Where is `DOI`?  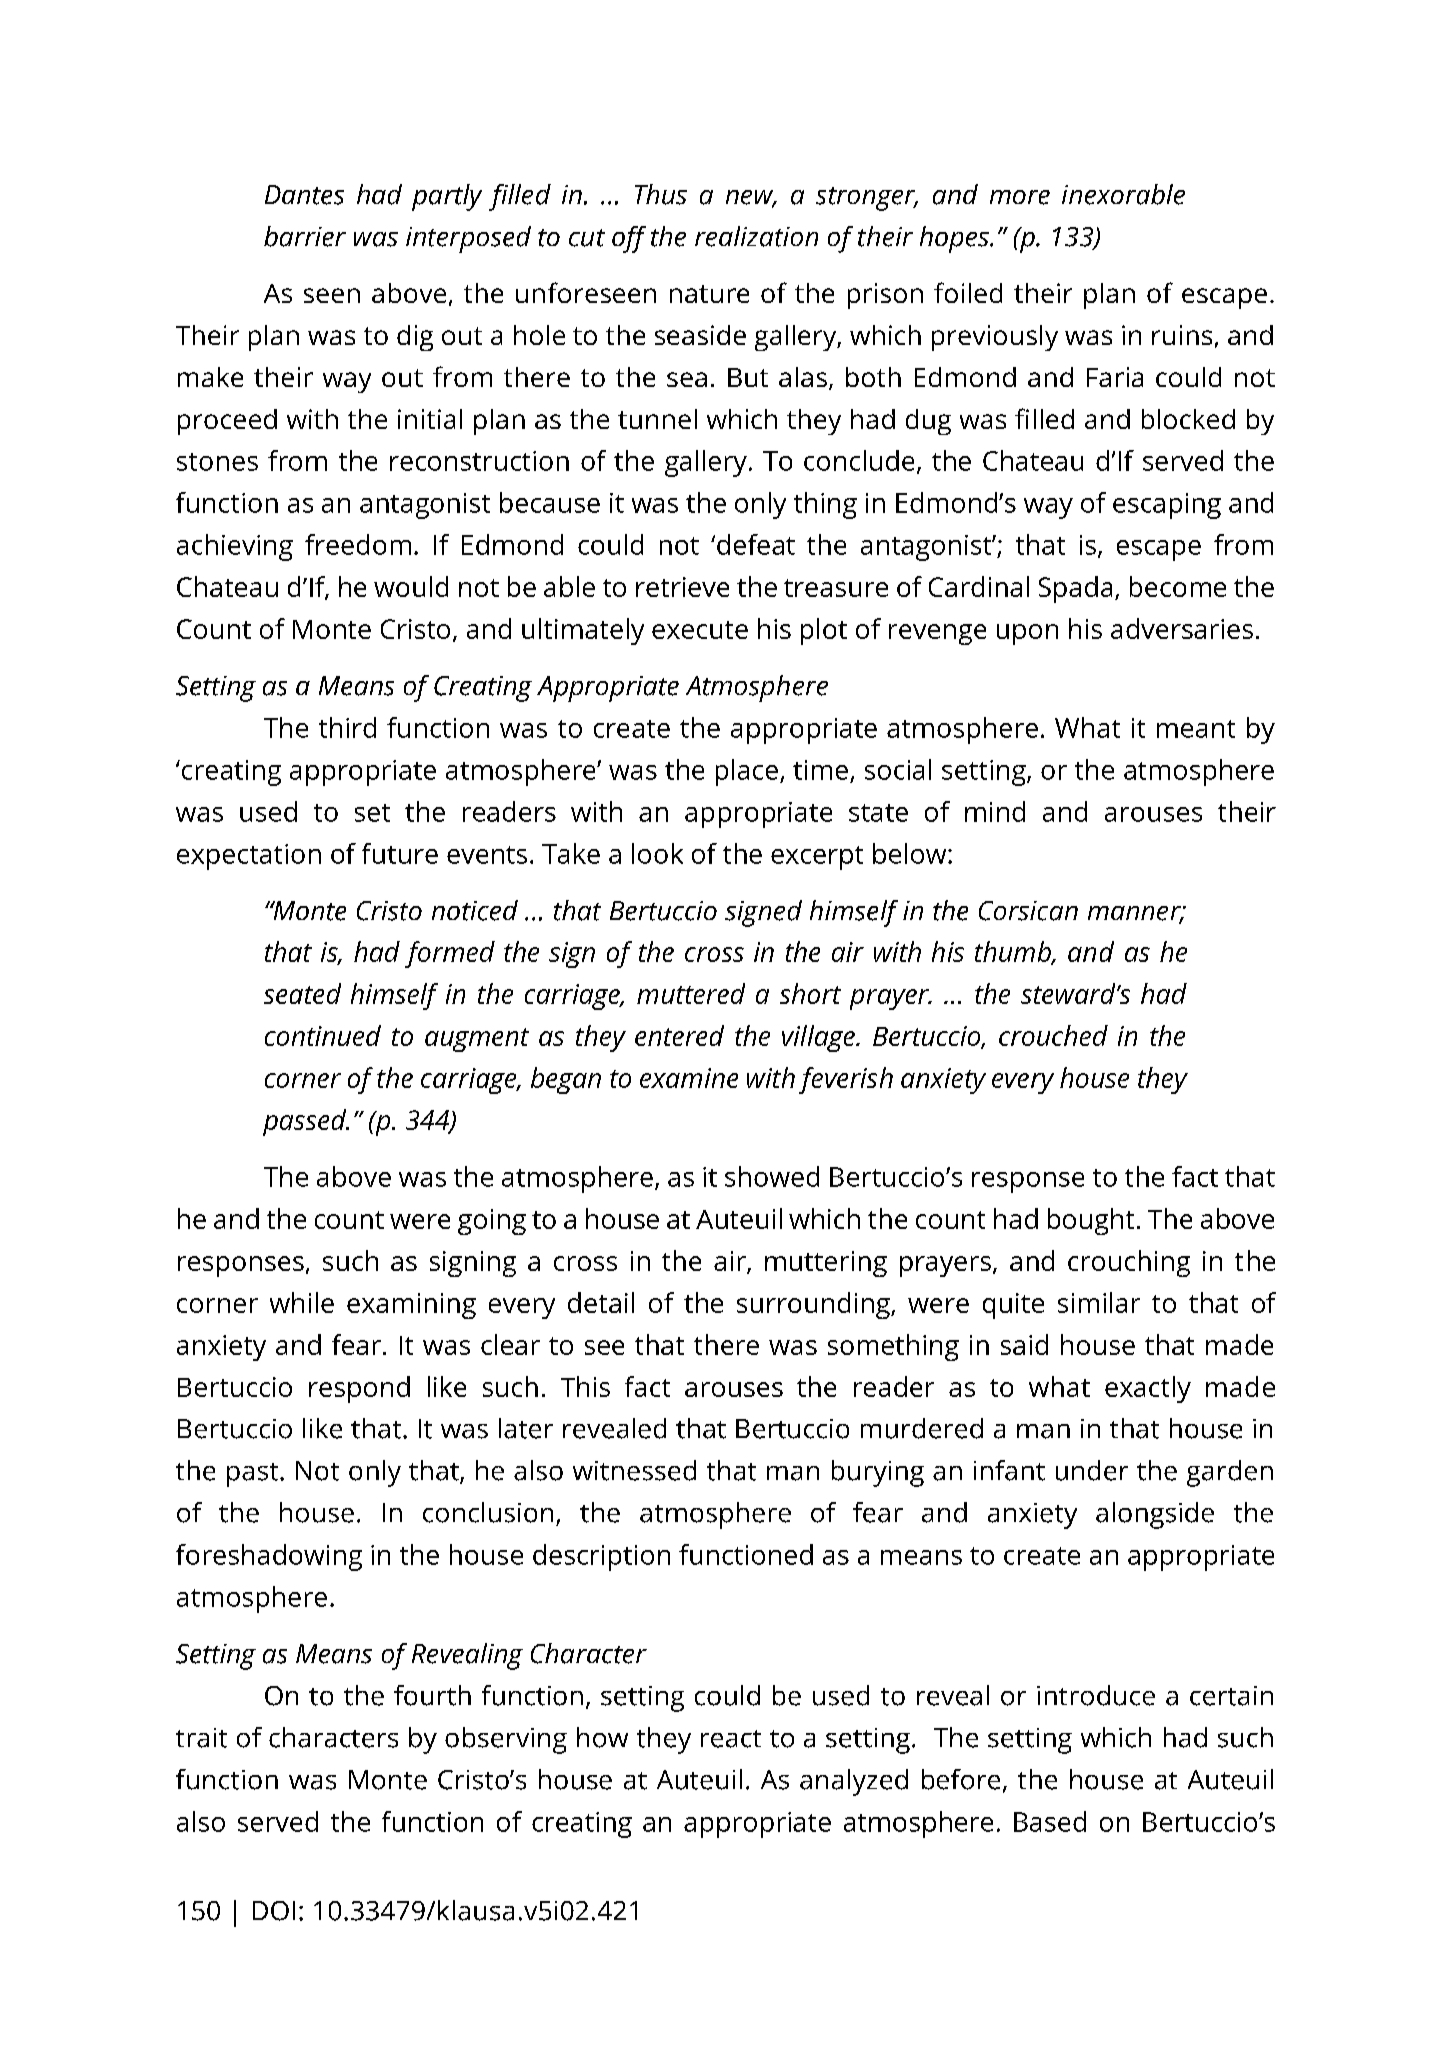
DOI is located at coordinates (274, 1911).
